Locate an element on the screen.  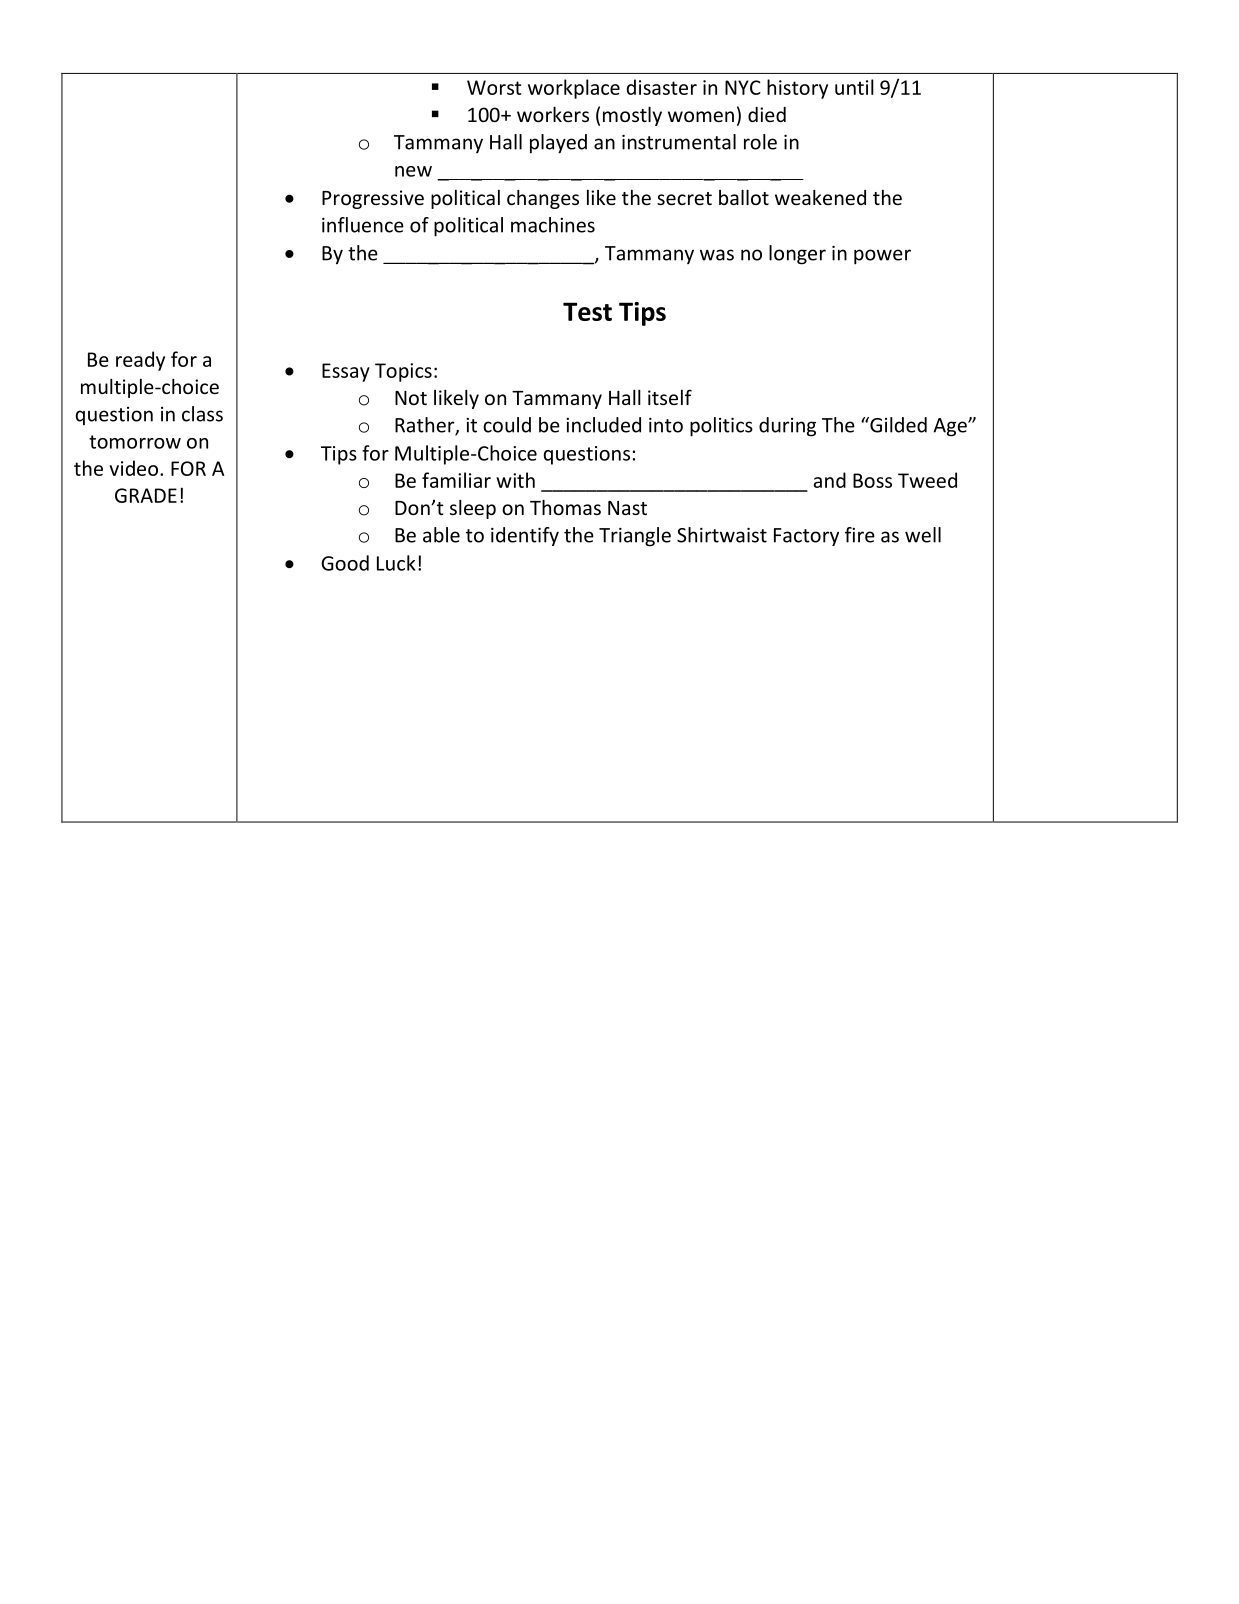
Worst is located at coordinates (494, 87).
